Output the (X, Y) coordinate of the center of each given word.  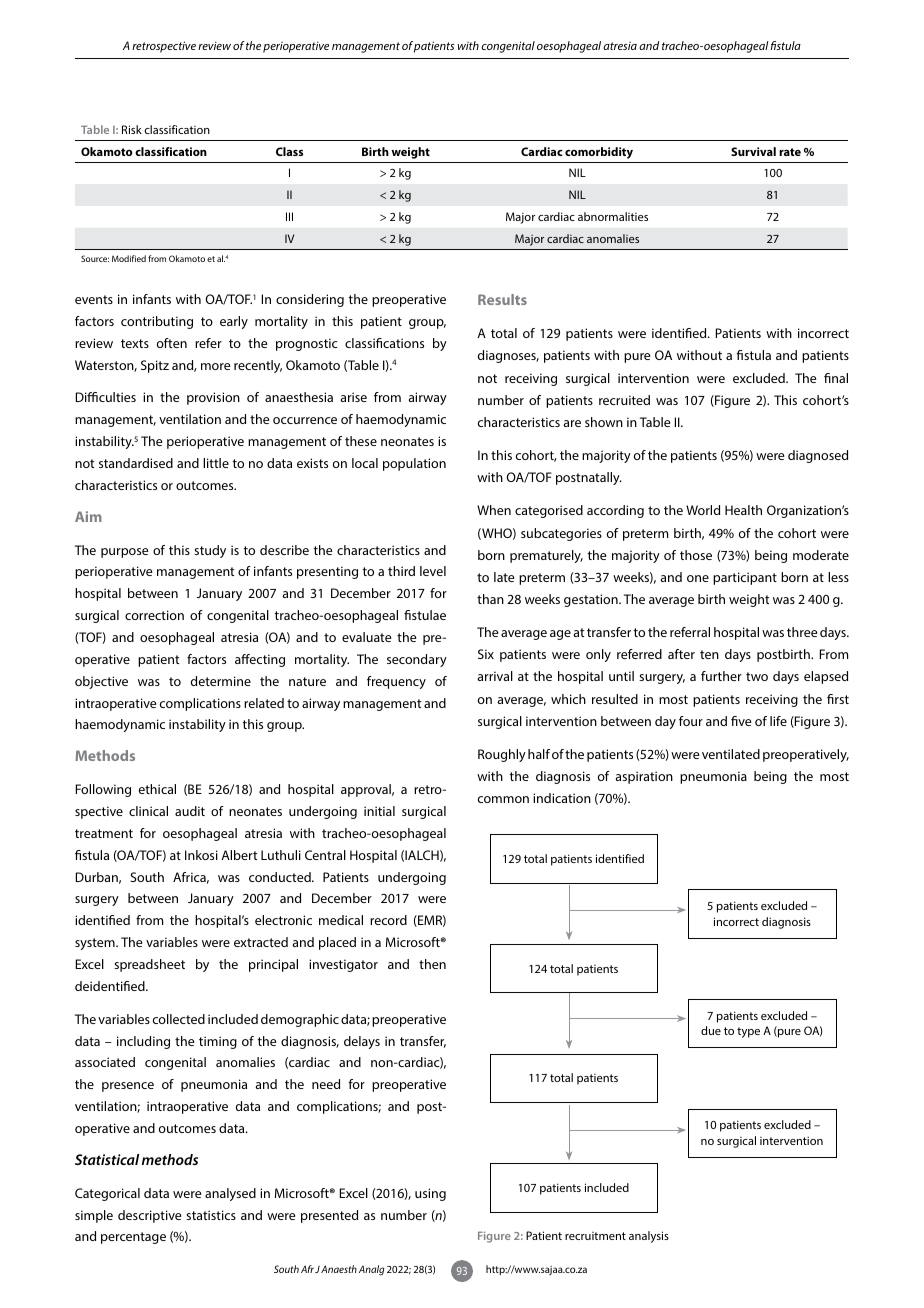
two (757, 676)
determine (221, 681)
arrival (495, 676)
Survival (753, 151)
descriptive (150, 1216)
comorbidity (599, 153)
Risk (132, 129)
